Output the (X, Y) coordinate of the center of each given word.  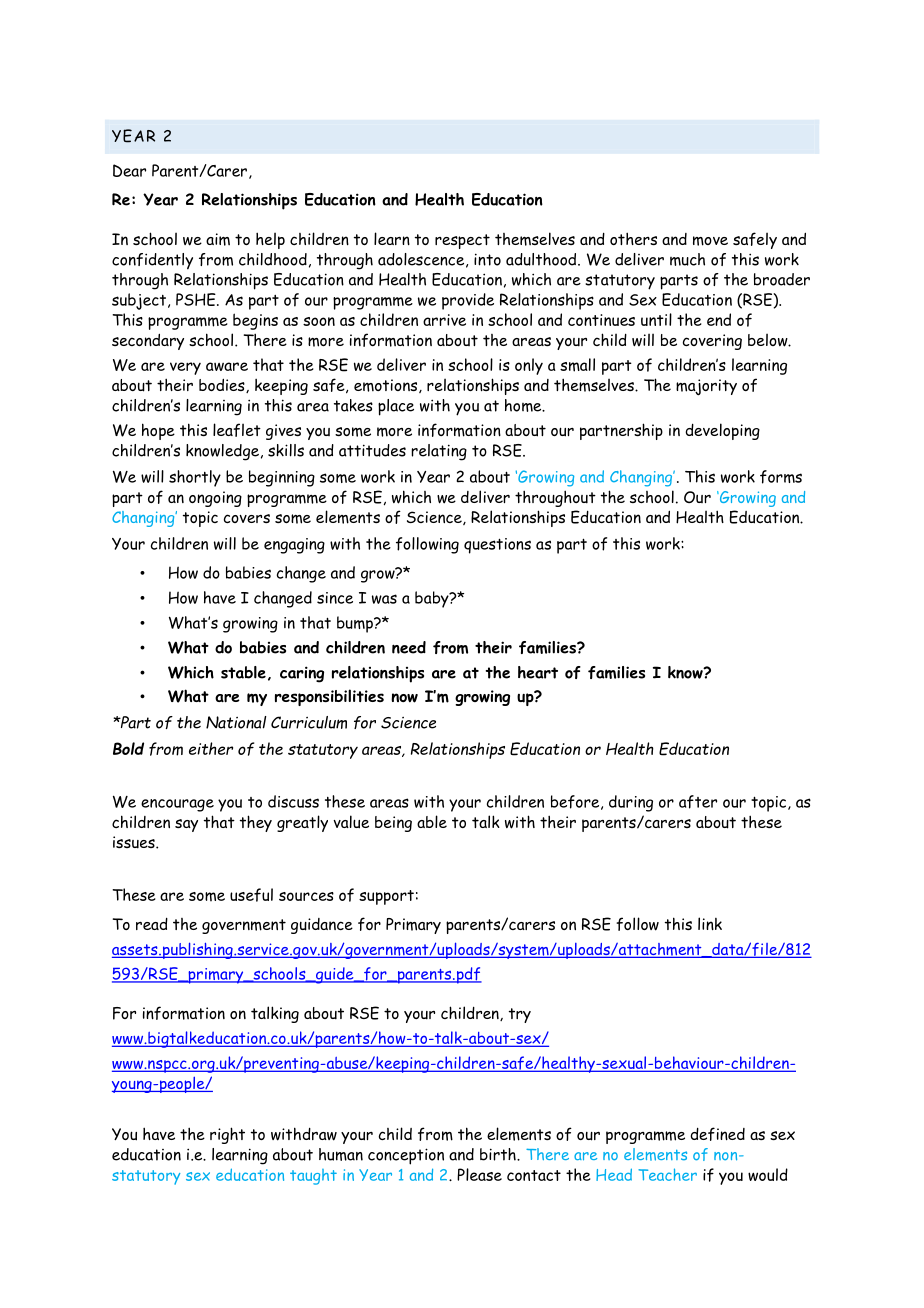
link (710, 923)
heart (538, 672)
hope (158, 431)
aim (218, 239)
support (386, 897)
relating (439, 452)
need (409, 647)
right (227, 1135)
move (710, 241)
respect (462, 241)
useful (251, 895)
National (236, 722)
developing (722, 431)
